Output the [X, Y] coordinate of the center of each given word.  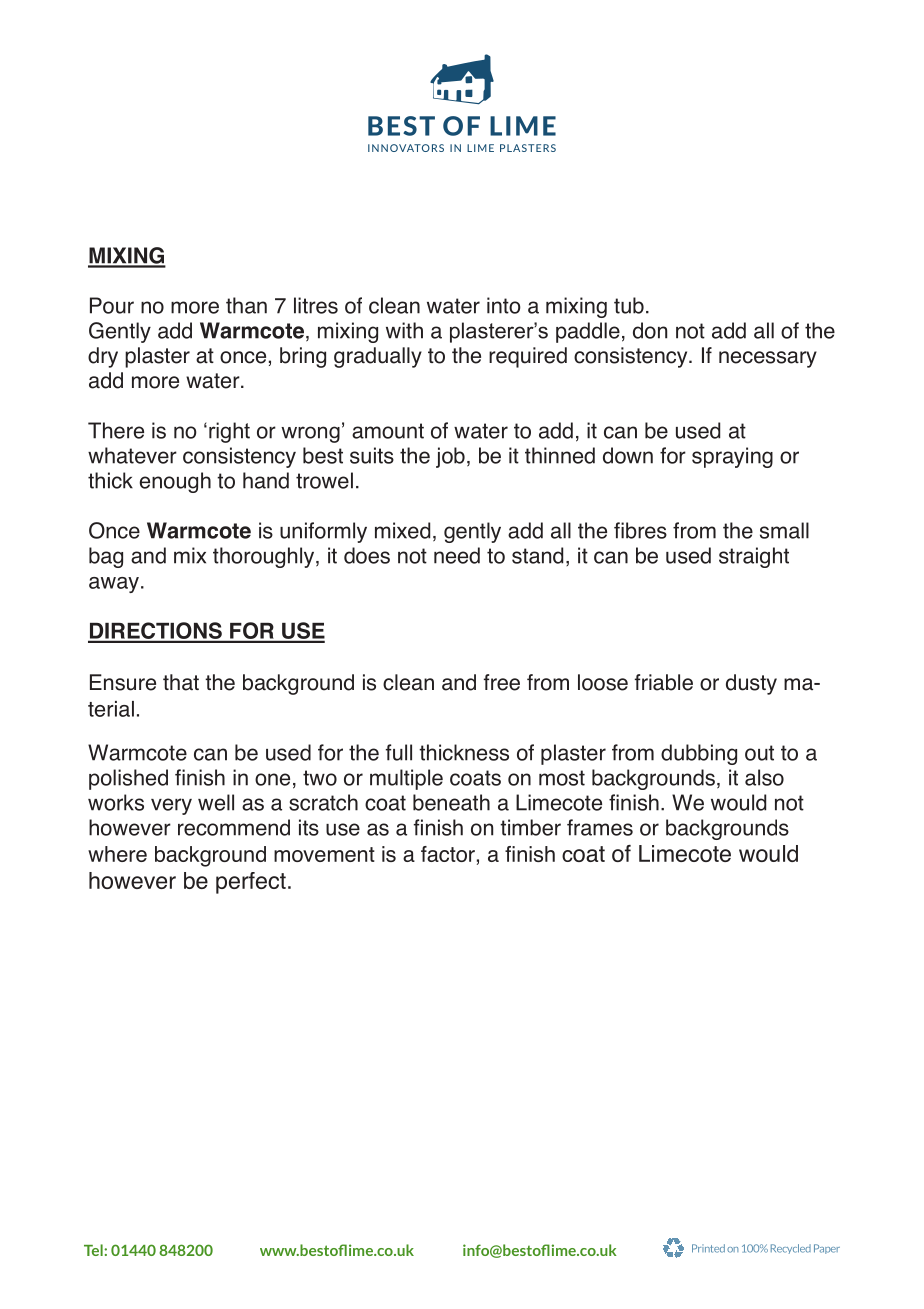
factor [448, 854]
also [764, 777]
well [216, 802]
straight [754, 557]
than [246, 305]
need [457, 555]
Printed [708, 1248]
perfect [251, 883]
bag [106, 557]
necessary [768, 359]
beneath [451, 802]
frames [600, 827]
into [504, 305]
